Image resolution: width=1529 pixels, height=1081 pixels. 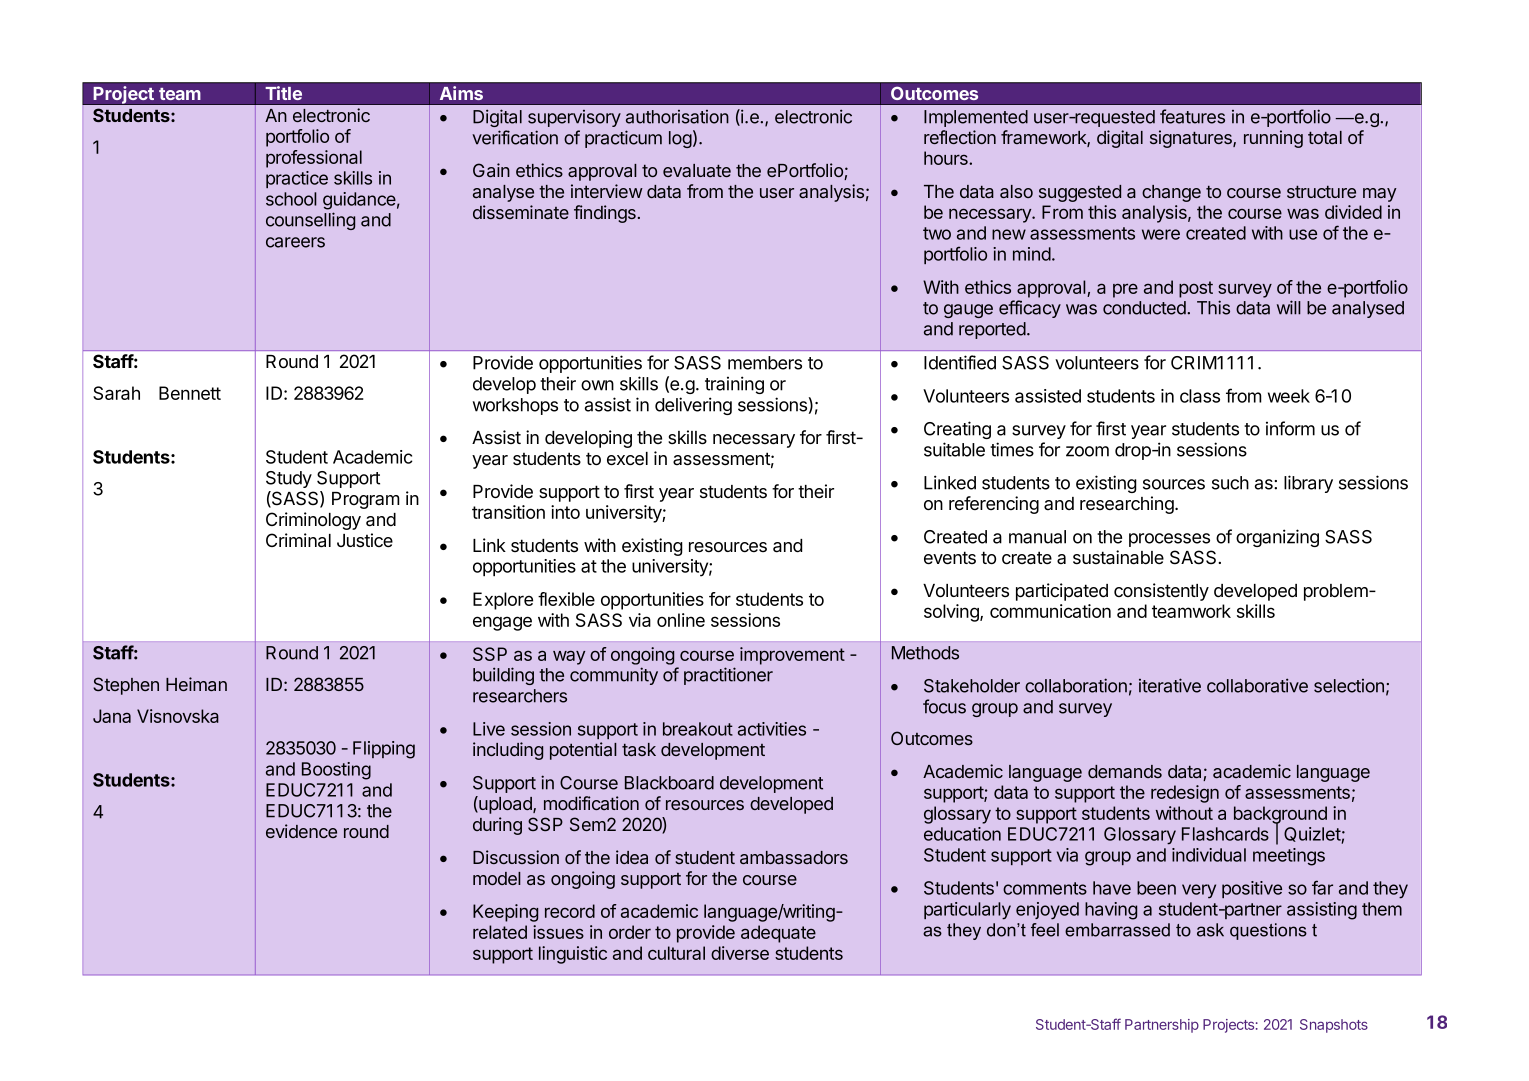 I want to click on authorisation, so click(x=677, y=117).
